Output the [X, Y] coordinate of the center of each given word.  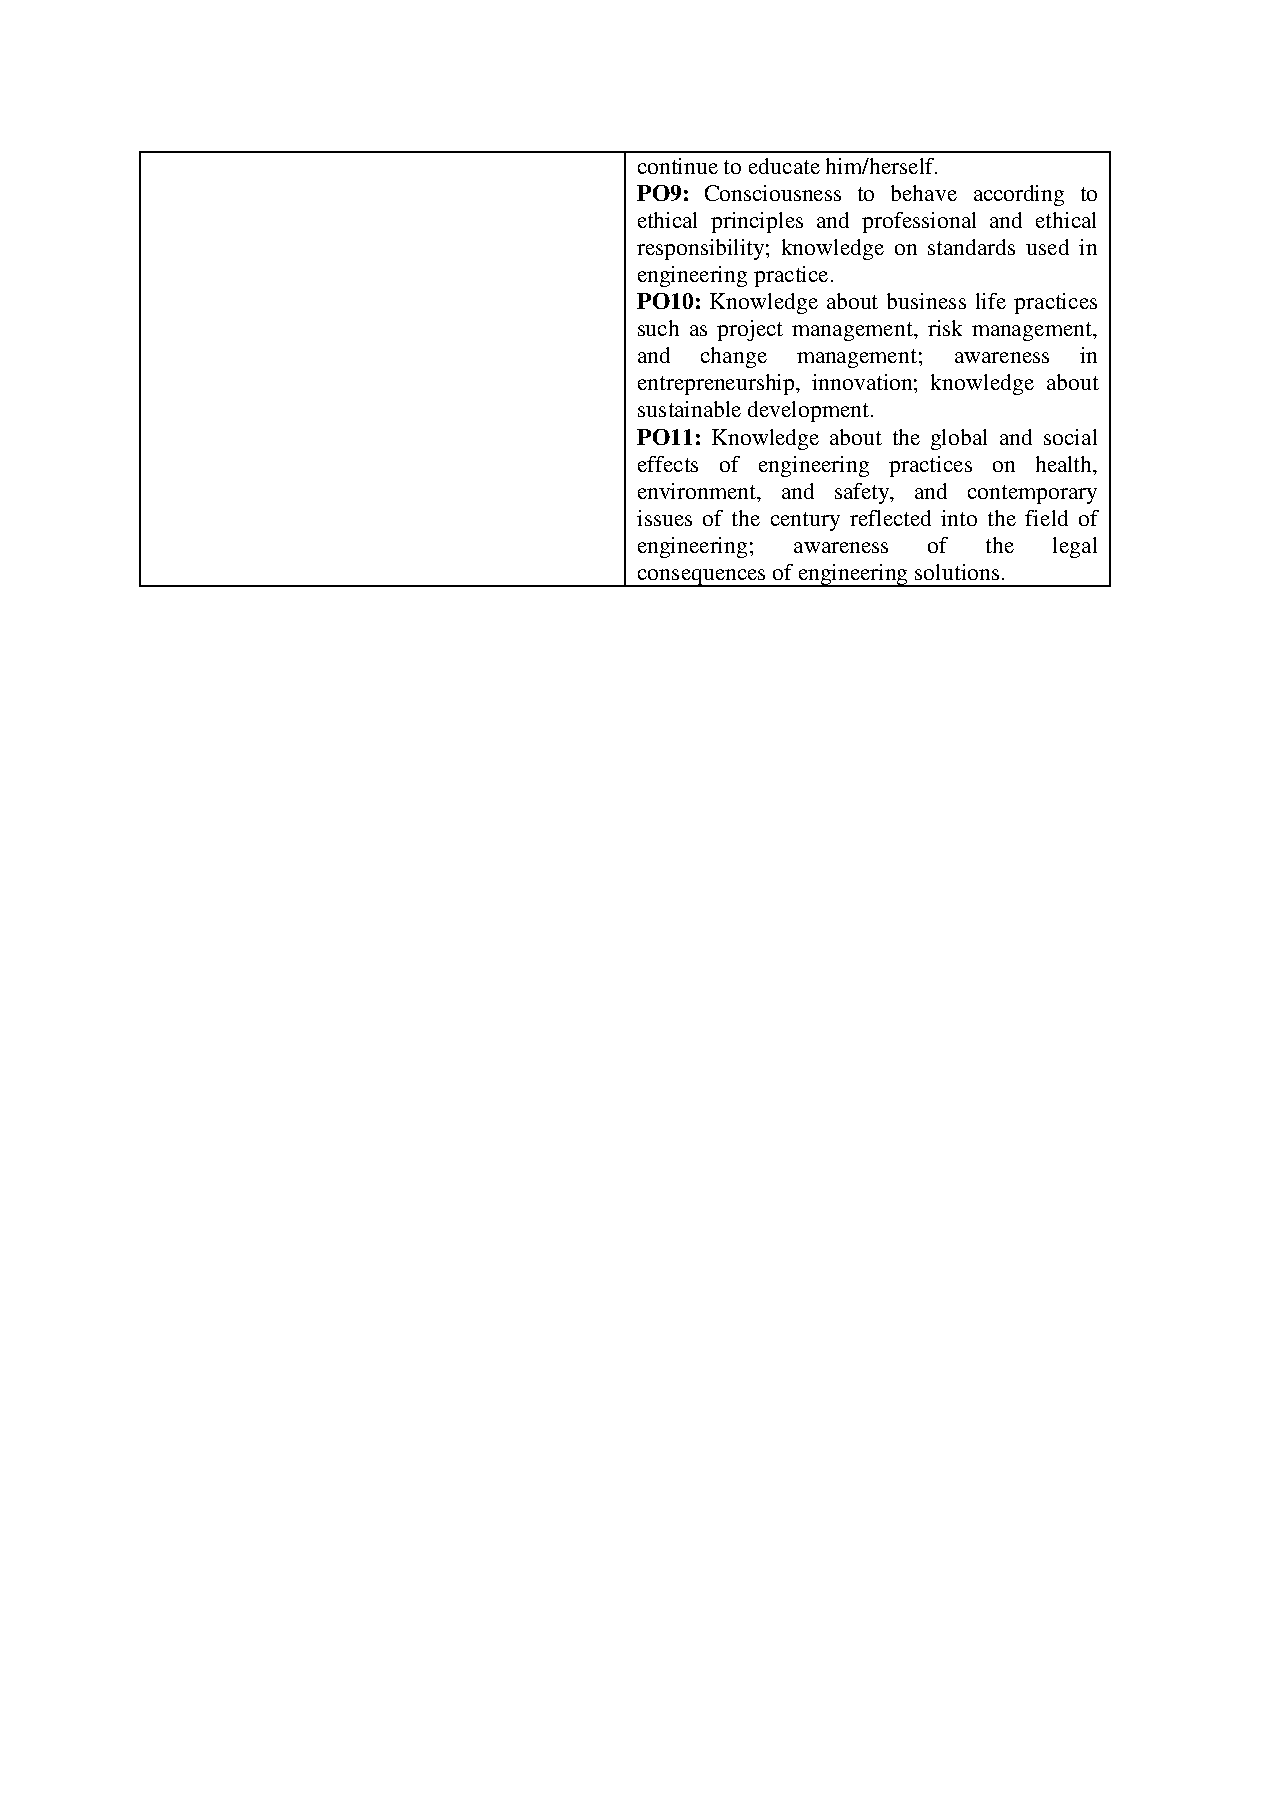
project [750, 330]
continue [678, 166]
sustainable [689, 409]
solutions [957, 572]
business [926, 301]
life [991, 301]
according [1019, 195]
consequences [701, 578]
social [1070, 437]
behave [924, 193]
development [810, 411]
